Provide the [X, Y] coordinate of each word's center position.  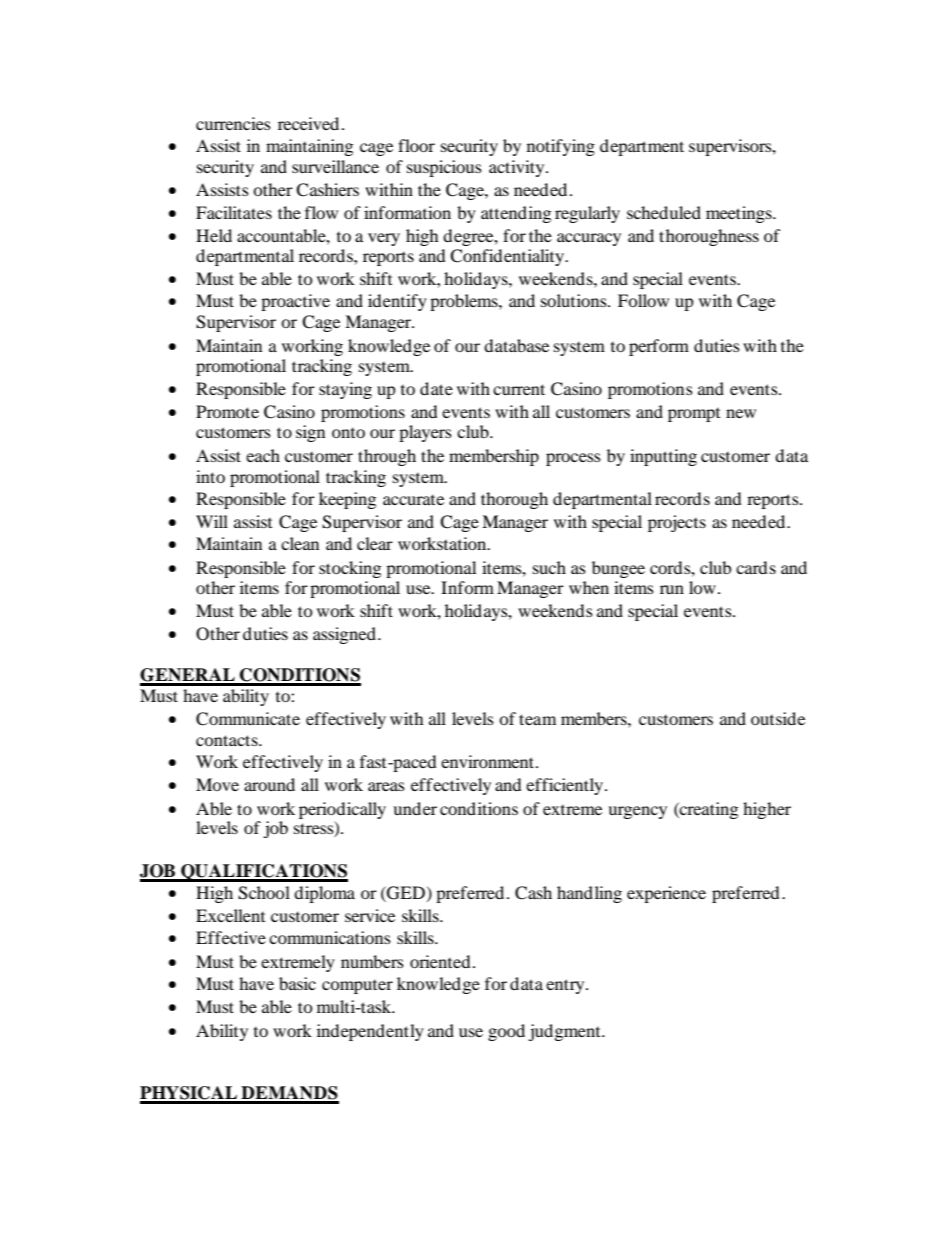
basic [297, 983]
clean [300, 543]
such [549, 567]
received [308, 123]
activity [518, 168]
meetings [740, 214]
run [672, 589]
